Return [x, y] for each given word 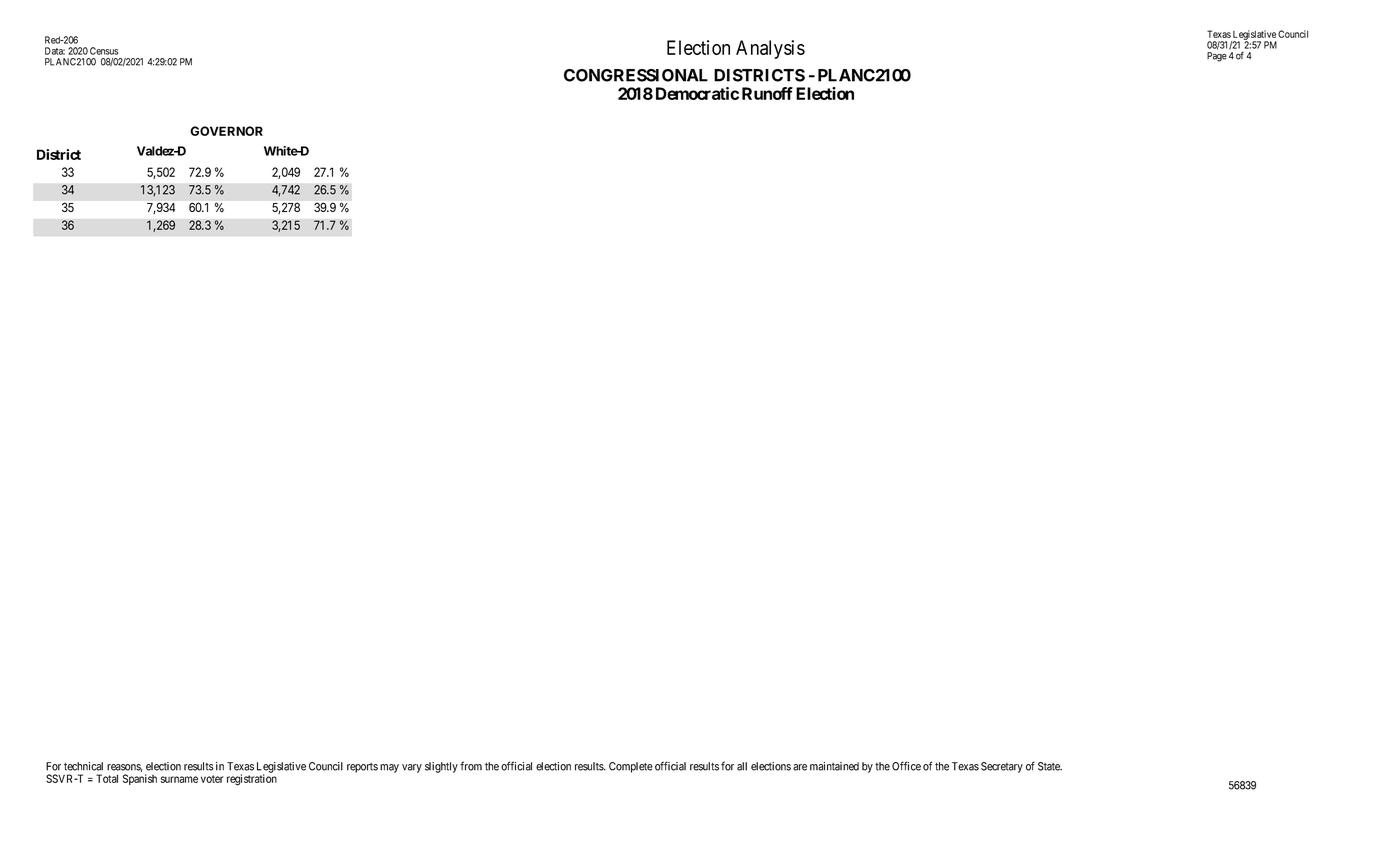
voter [212, 779]
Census [104, 51]
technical [83, 766]
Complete [631, 767]
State [1050, 766]
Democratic [697, 93]
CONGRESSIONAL [636, 75]
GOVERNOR [226, 131]
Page [1217, 57]
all [742, 766]
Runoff [767, 93]
